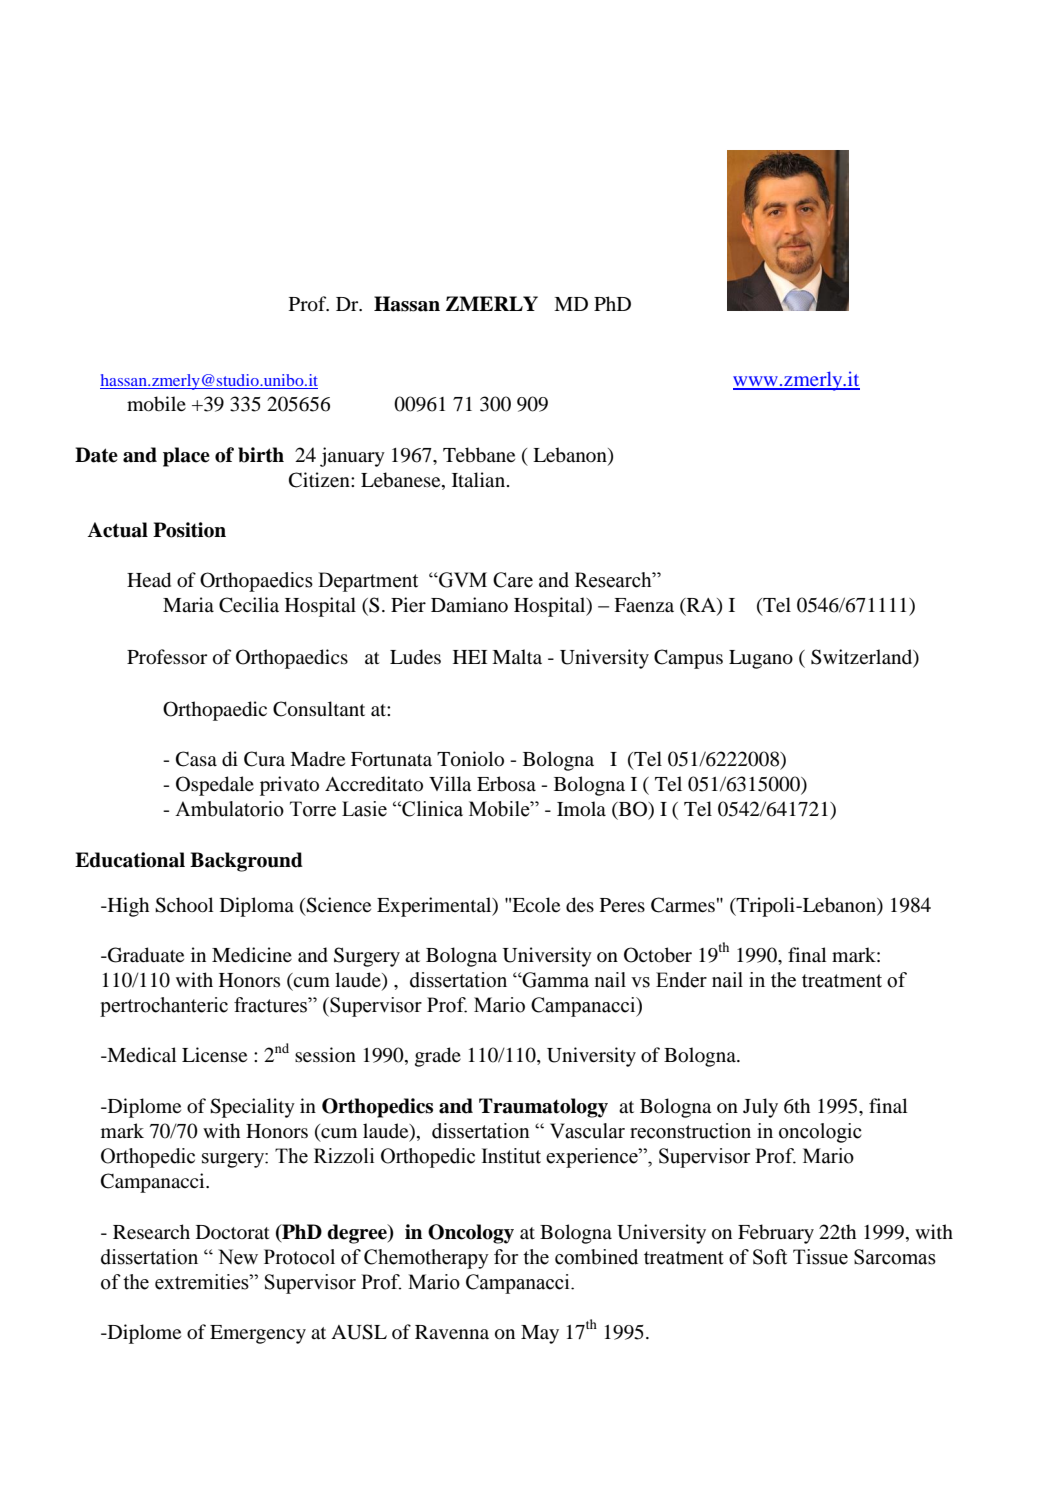  Describe the element at coordinates (184, 905) in the image. I see `School` at that location.
